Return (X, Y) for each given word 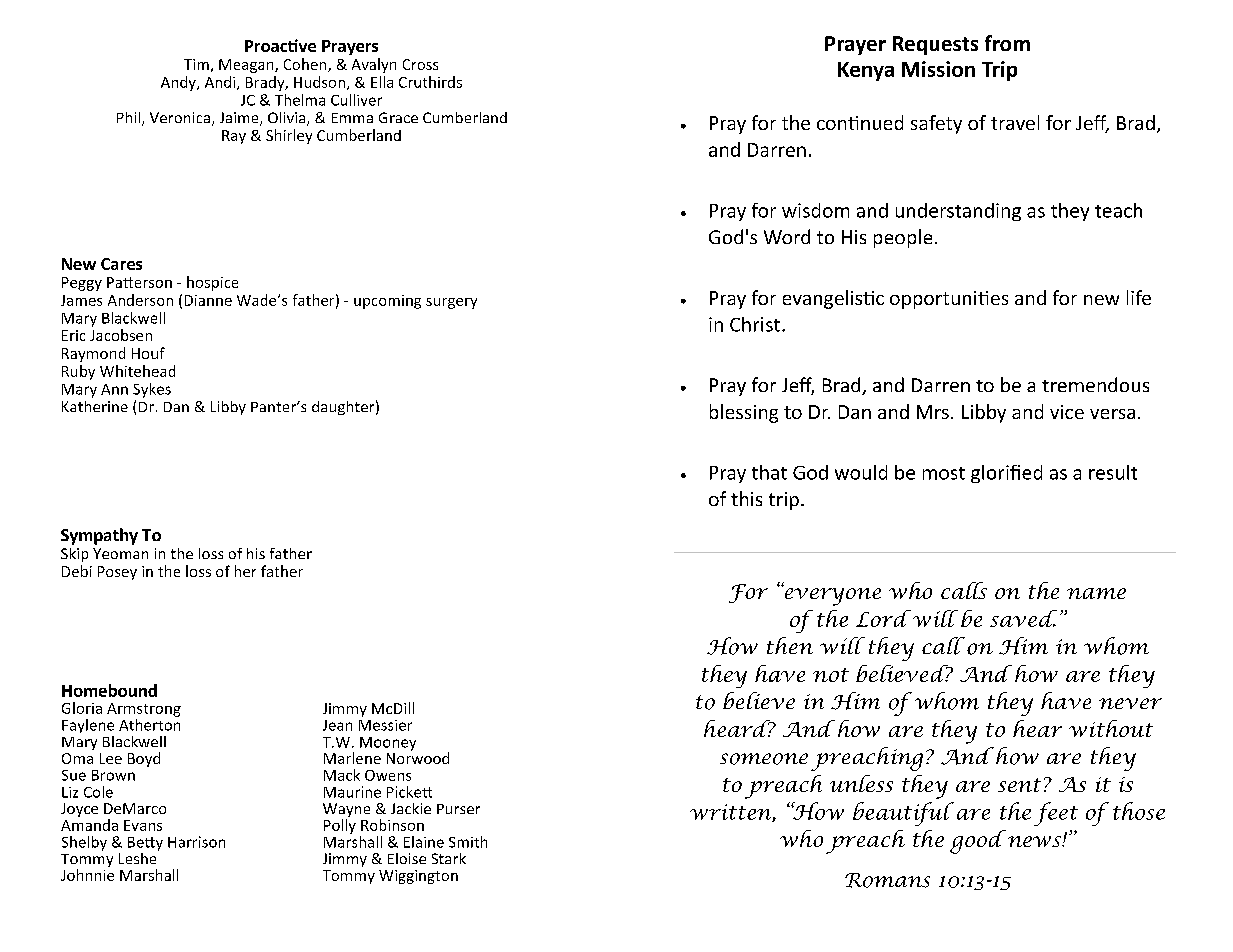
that (769, 472)
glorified (1006, 474)
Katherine (95, 406)
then (790, 645)
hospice (212, 283)
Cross (420, 64)
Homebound (109, 690)
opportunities (949, 300)
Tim (196, 64)
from (1007, 43)
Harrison (196, 842)
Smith (468, 842)
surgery (451, 303)
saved (1023, 618)
